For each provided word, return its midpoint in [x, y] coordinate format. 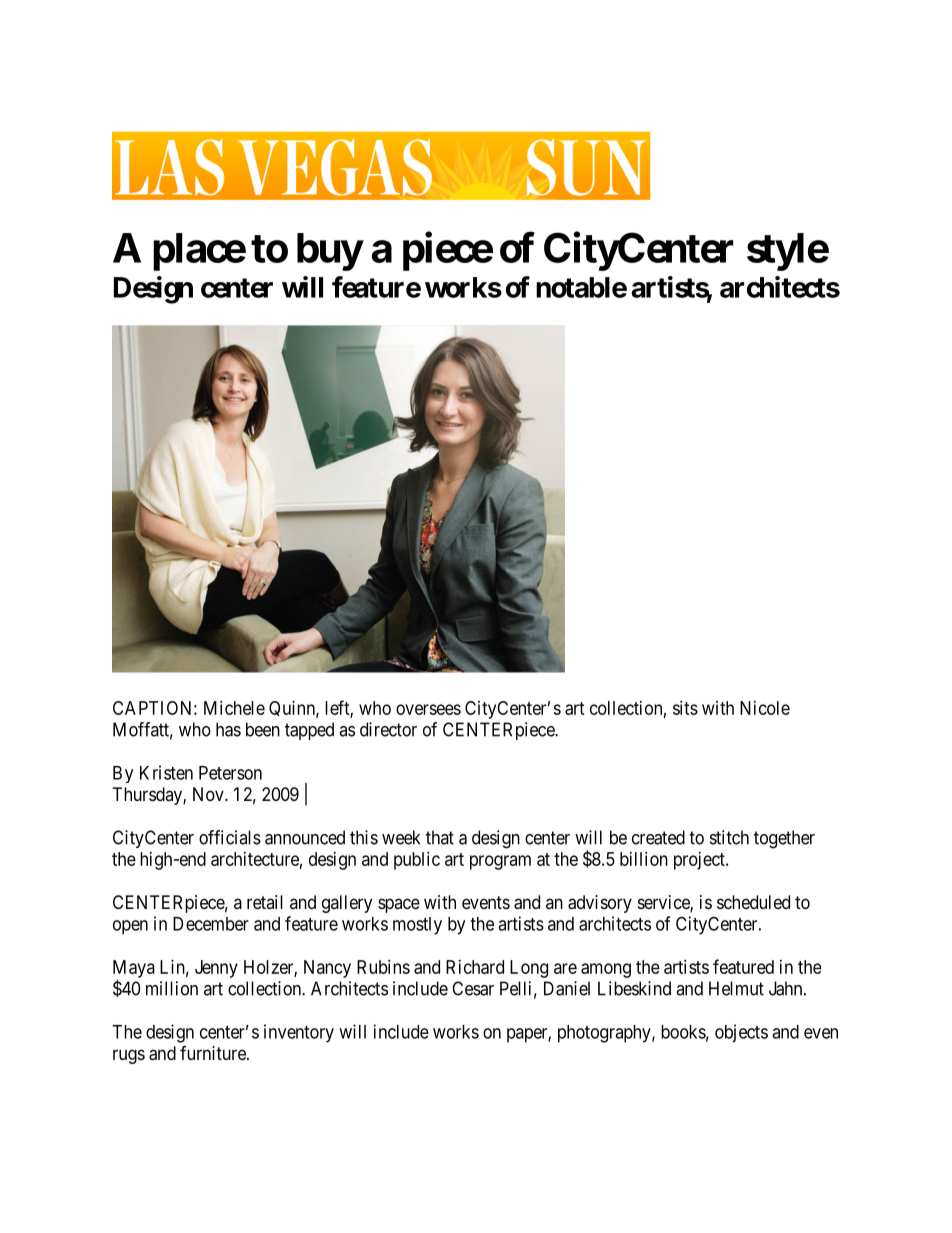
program [500, 862]
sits [685, 708]
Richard [475, 967]
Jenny [216, 969]
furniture [214, 1053]
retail [265, 902]
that [440, 837]
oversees [428, 709]
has [228, 729]
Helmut [736, 988]
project [700, 861]
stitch [729, 837]
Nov [209, 794]
